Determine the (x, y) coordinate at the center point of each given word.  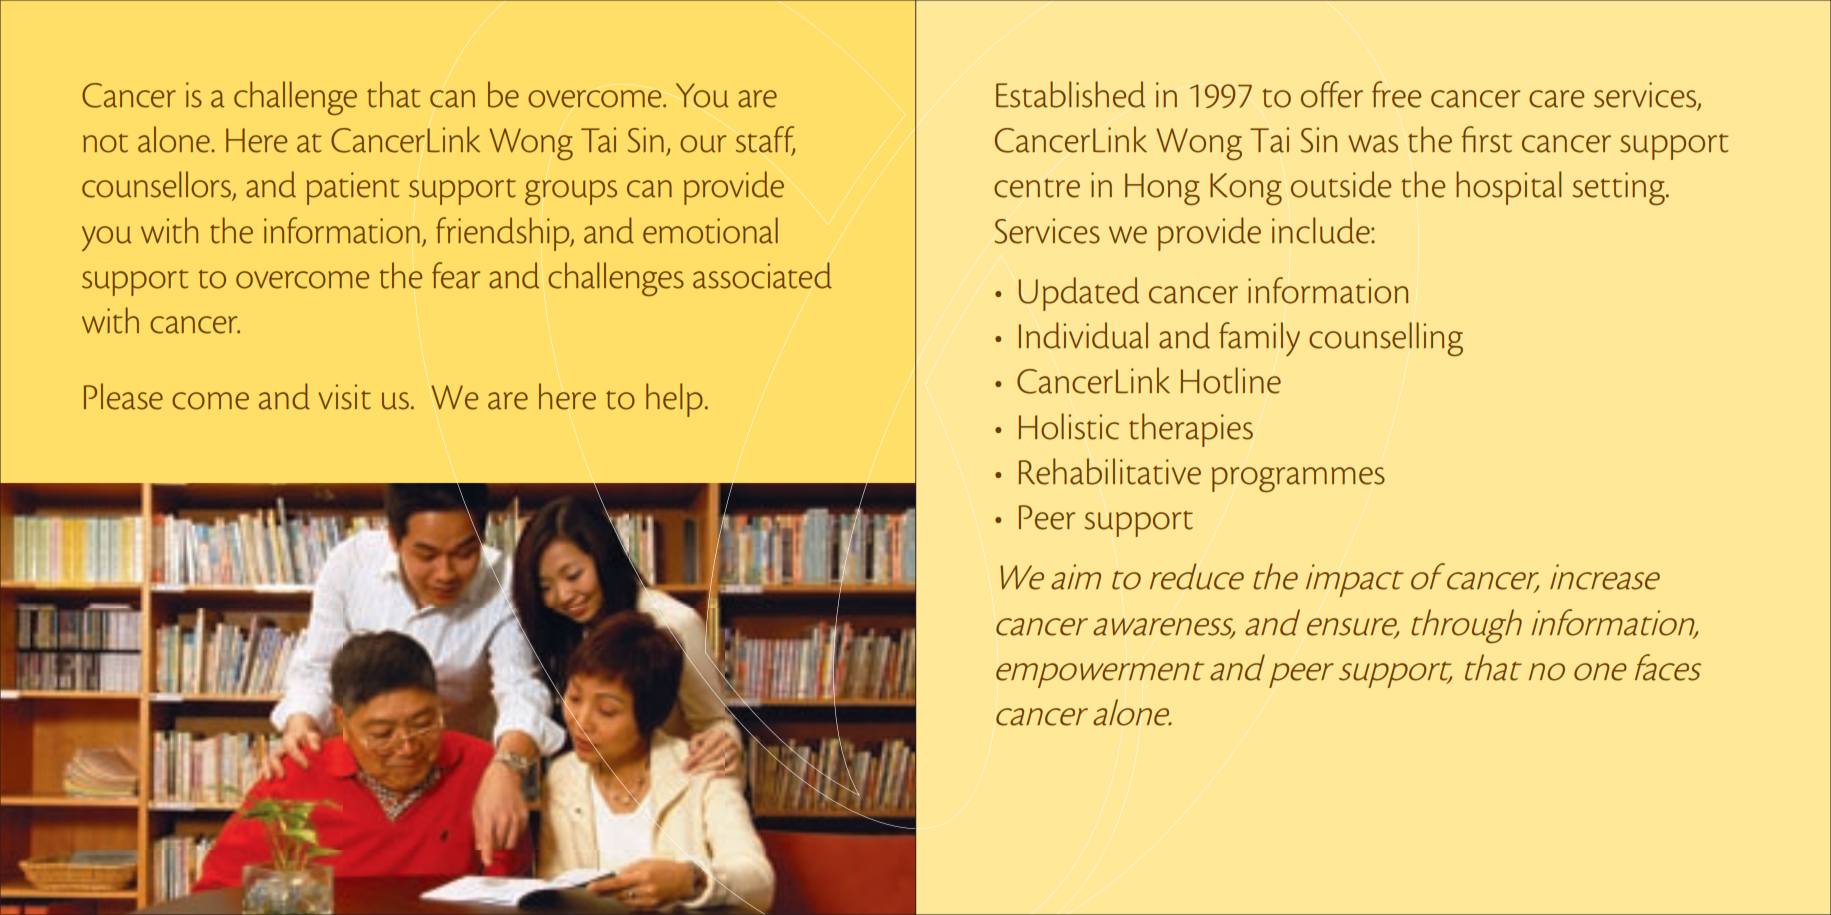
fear (456, 275)
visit (344, 397)
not (105, 143)
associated (762, 275)
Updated (1078, 294)
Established (1070, 94)
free (1396, 94)
